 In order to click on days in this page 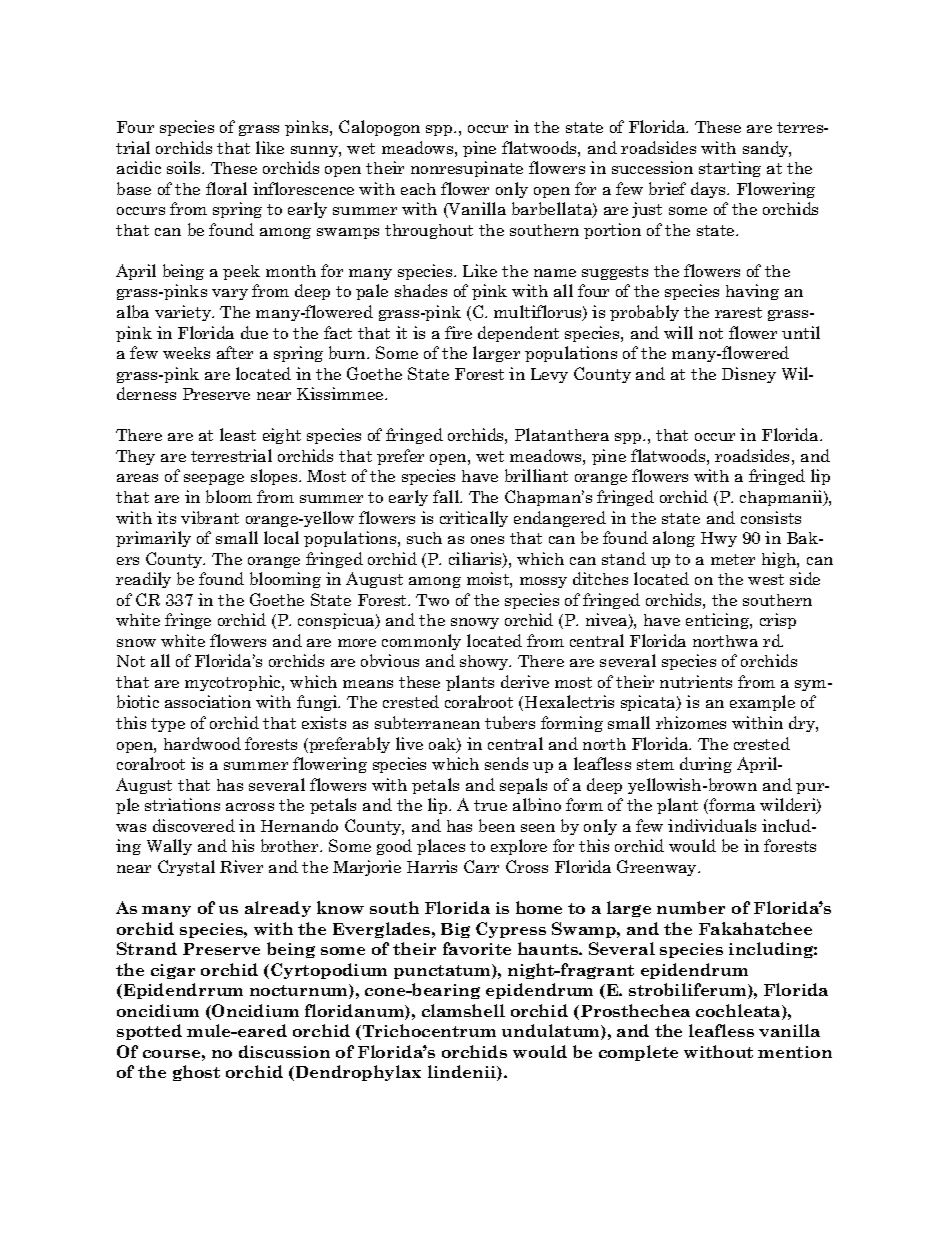, I will do `click(709, 190)`.
